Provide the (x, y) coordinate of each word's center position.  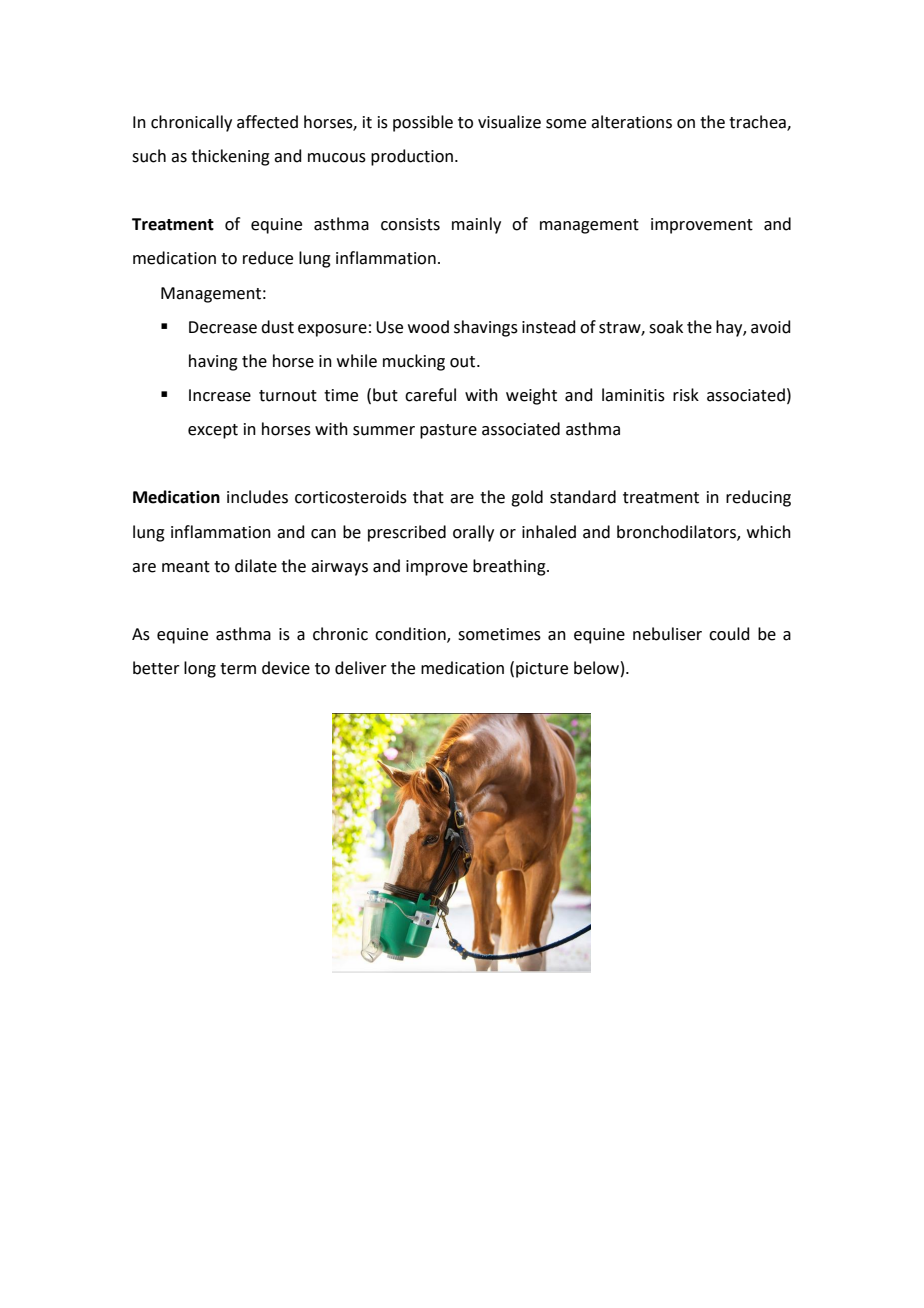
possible (423, 123)
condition (411, 635)
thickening (230, 157)
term (238, 669)
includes (257, 497)
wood (428, 327)
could (729, 634)
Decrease (223, 327)
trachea (758, 122)
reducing (758, 498)
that (428, 497)
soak (666, 327)
